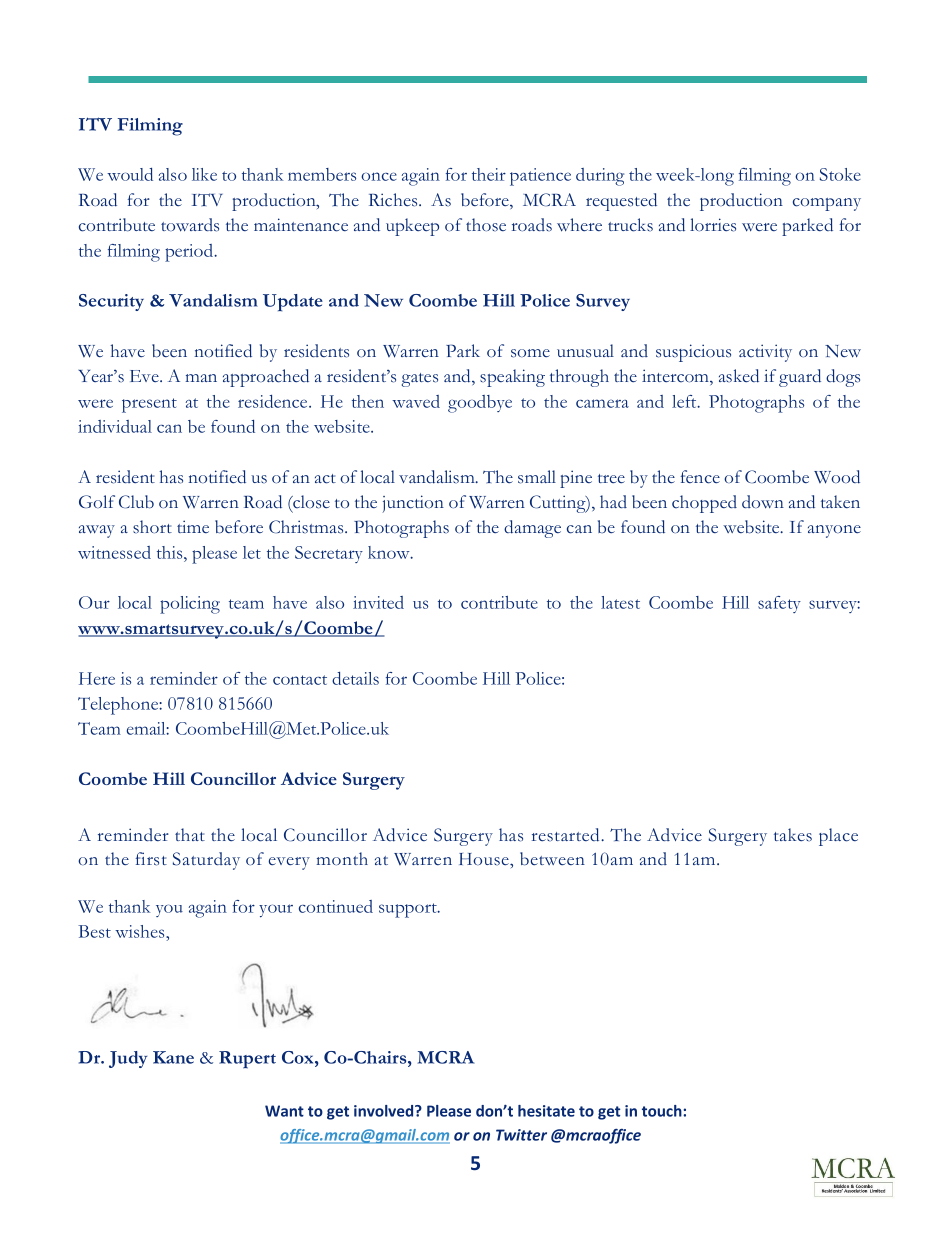  I want to click on policing, so click(190, 605).
